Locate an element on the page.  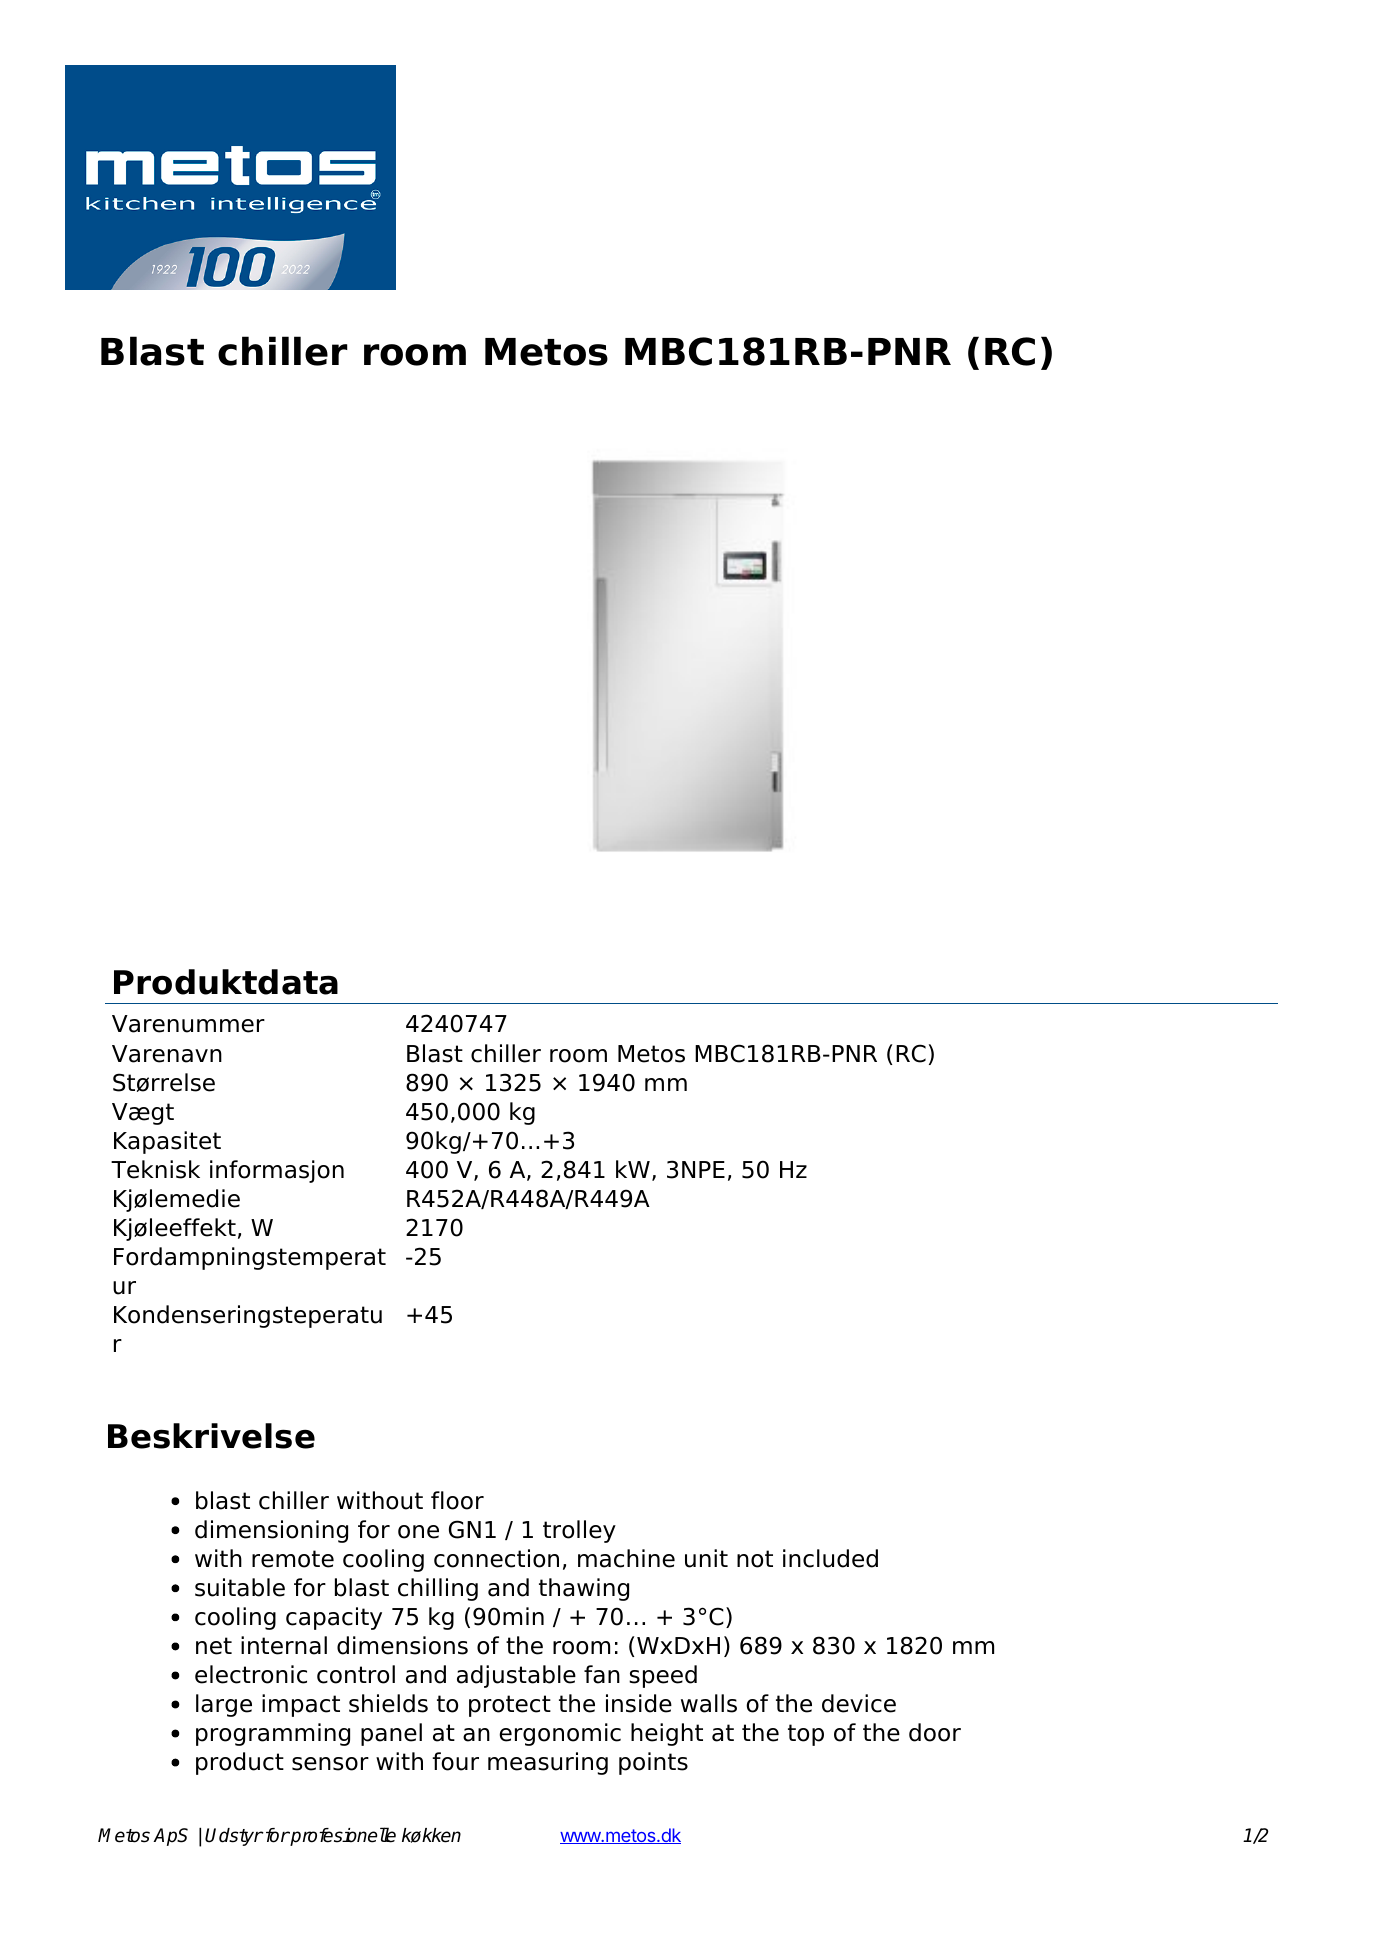
included is located at coordinates (830, 1558).
